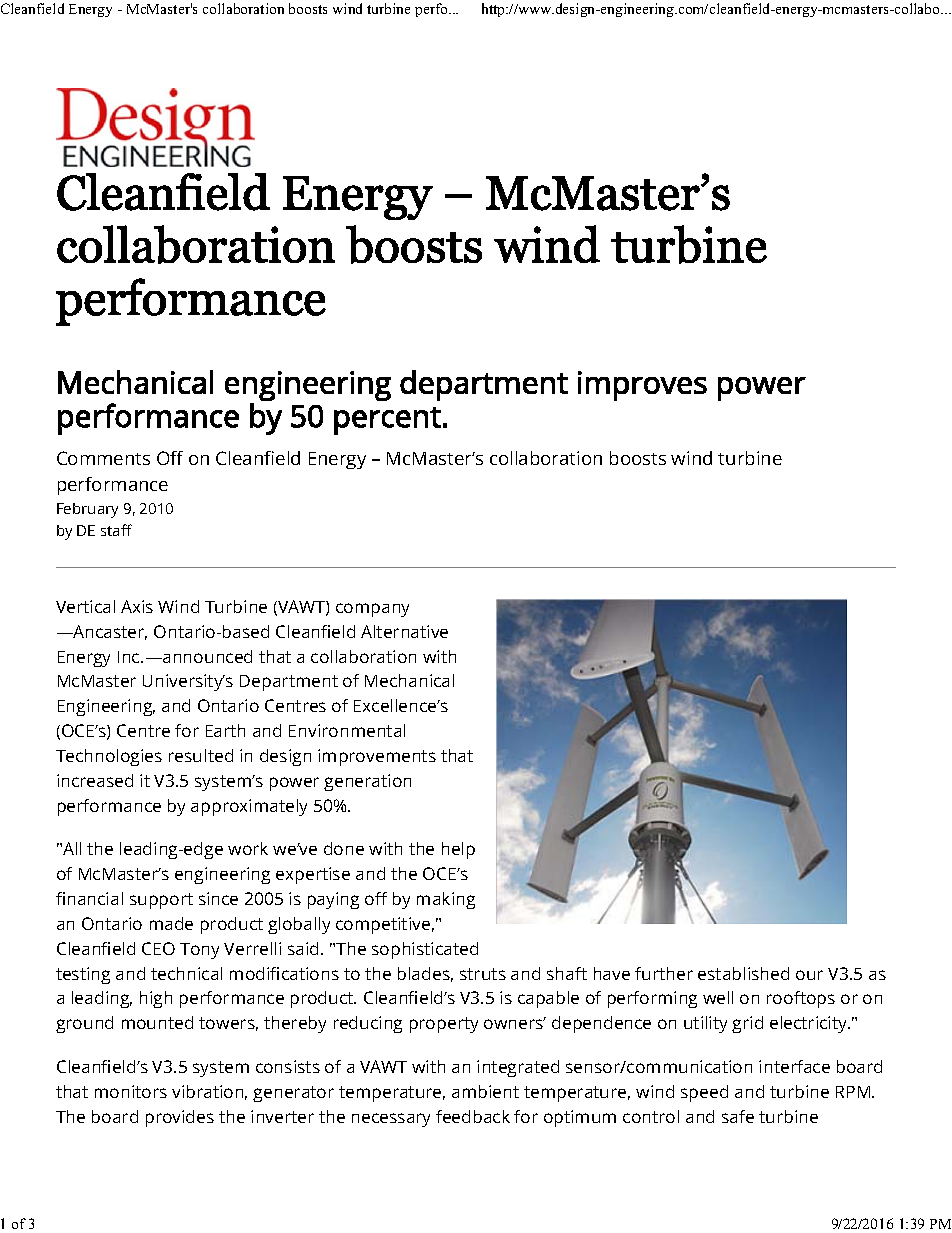 The width and height of the page is (952, 1233). I want to click on help, so click(458, 850).
